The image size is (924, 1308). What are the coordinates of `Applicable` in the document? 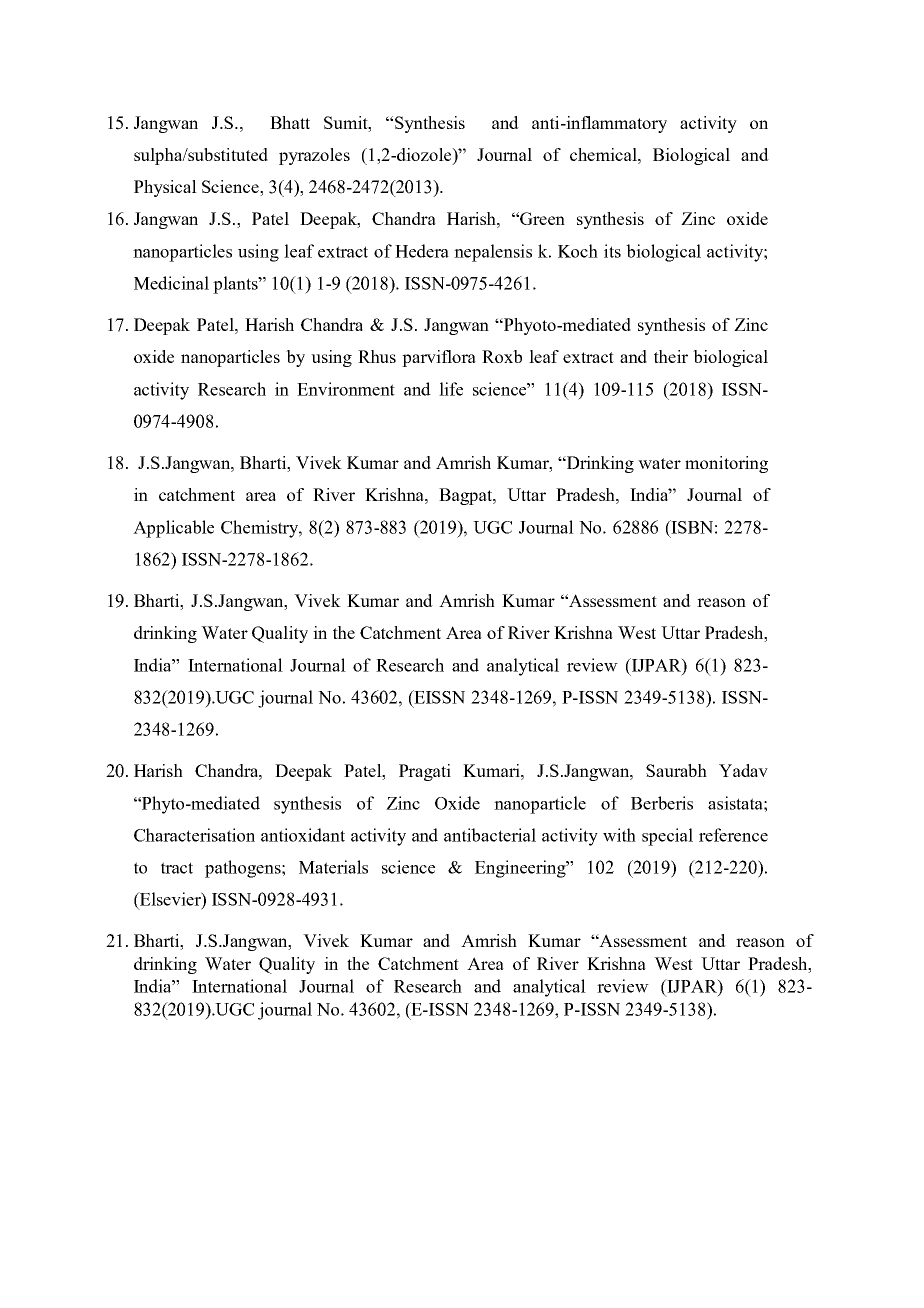 It's located at (173, 529).
